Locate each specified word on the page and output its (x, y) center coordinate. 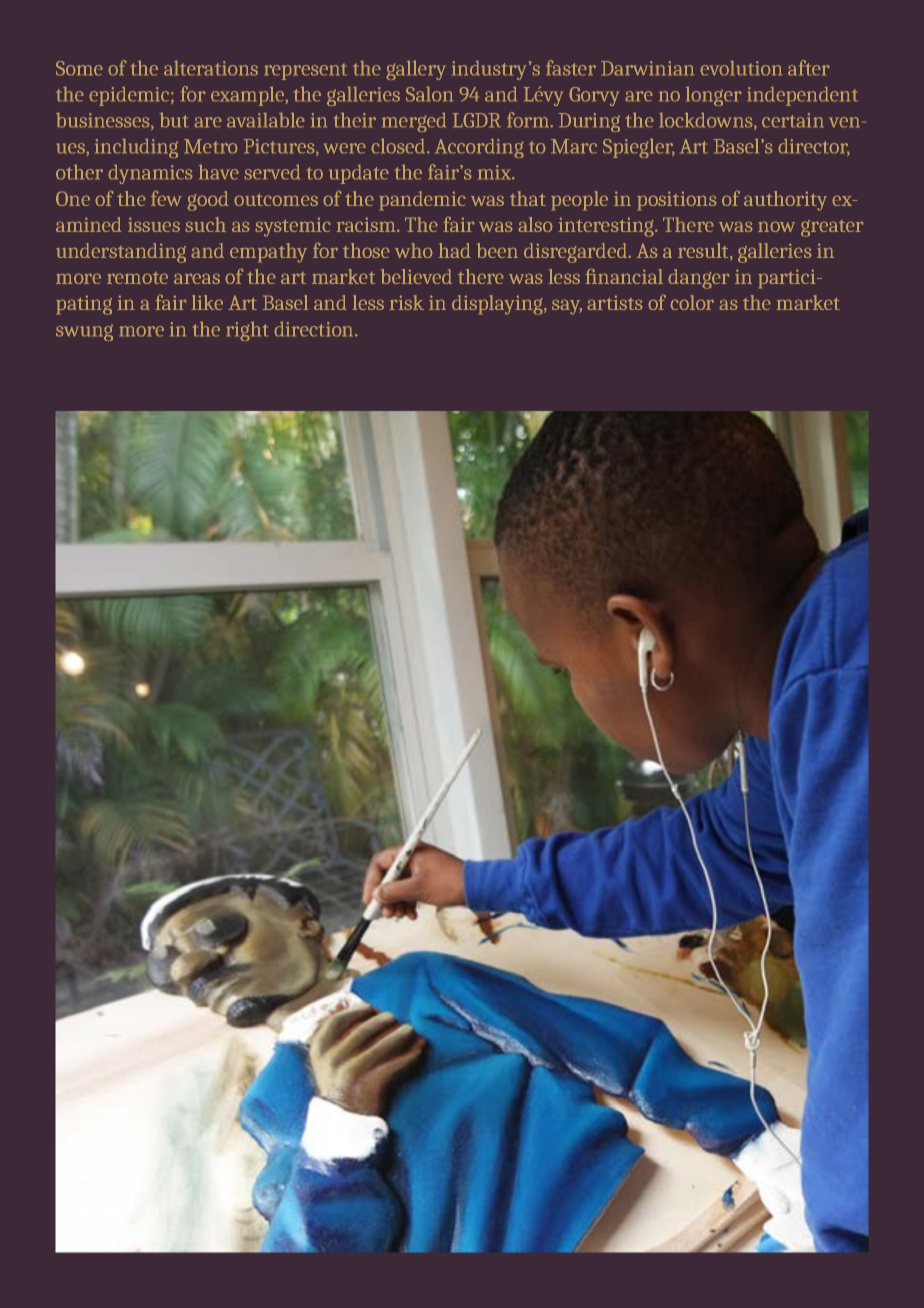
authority (785, 201)
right (247, 331)
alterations (211, 68)
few (166, 198)
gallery (416, 70)
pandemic (422, 201)
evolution (741, 68)
